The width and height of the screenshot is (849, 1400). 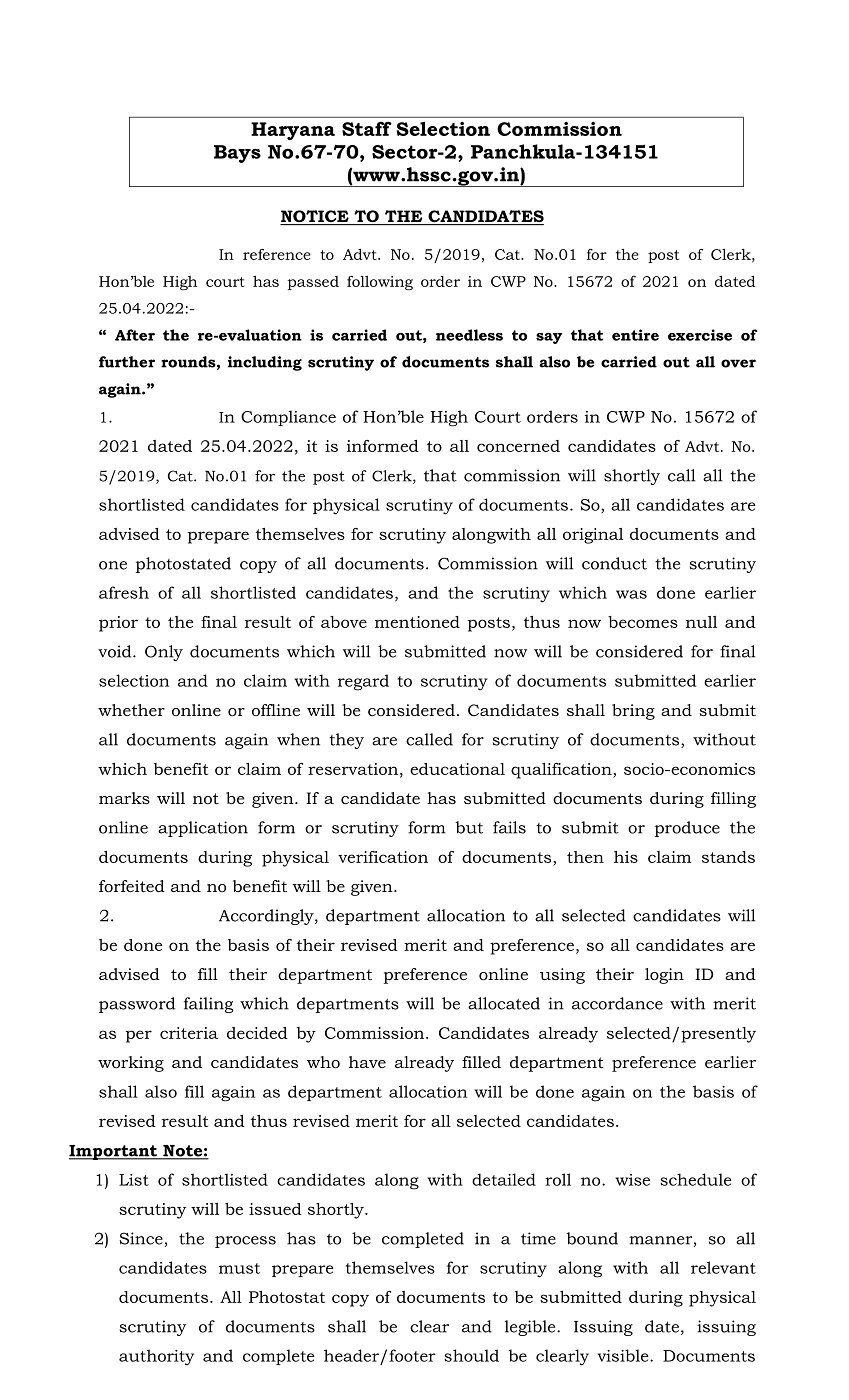 I want to click on Bays, so click(x=237, y=154).
